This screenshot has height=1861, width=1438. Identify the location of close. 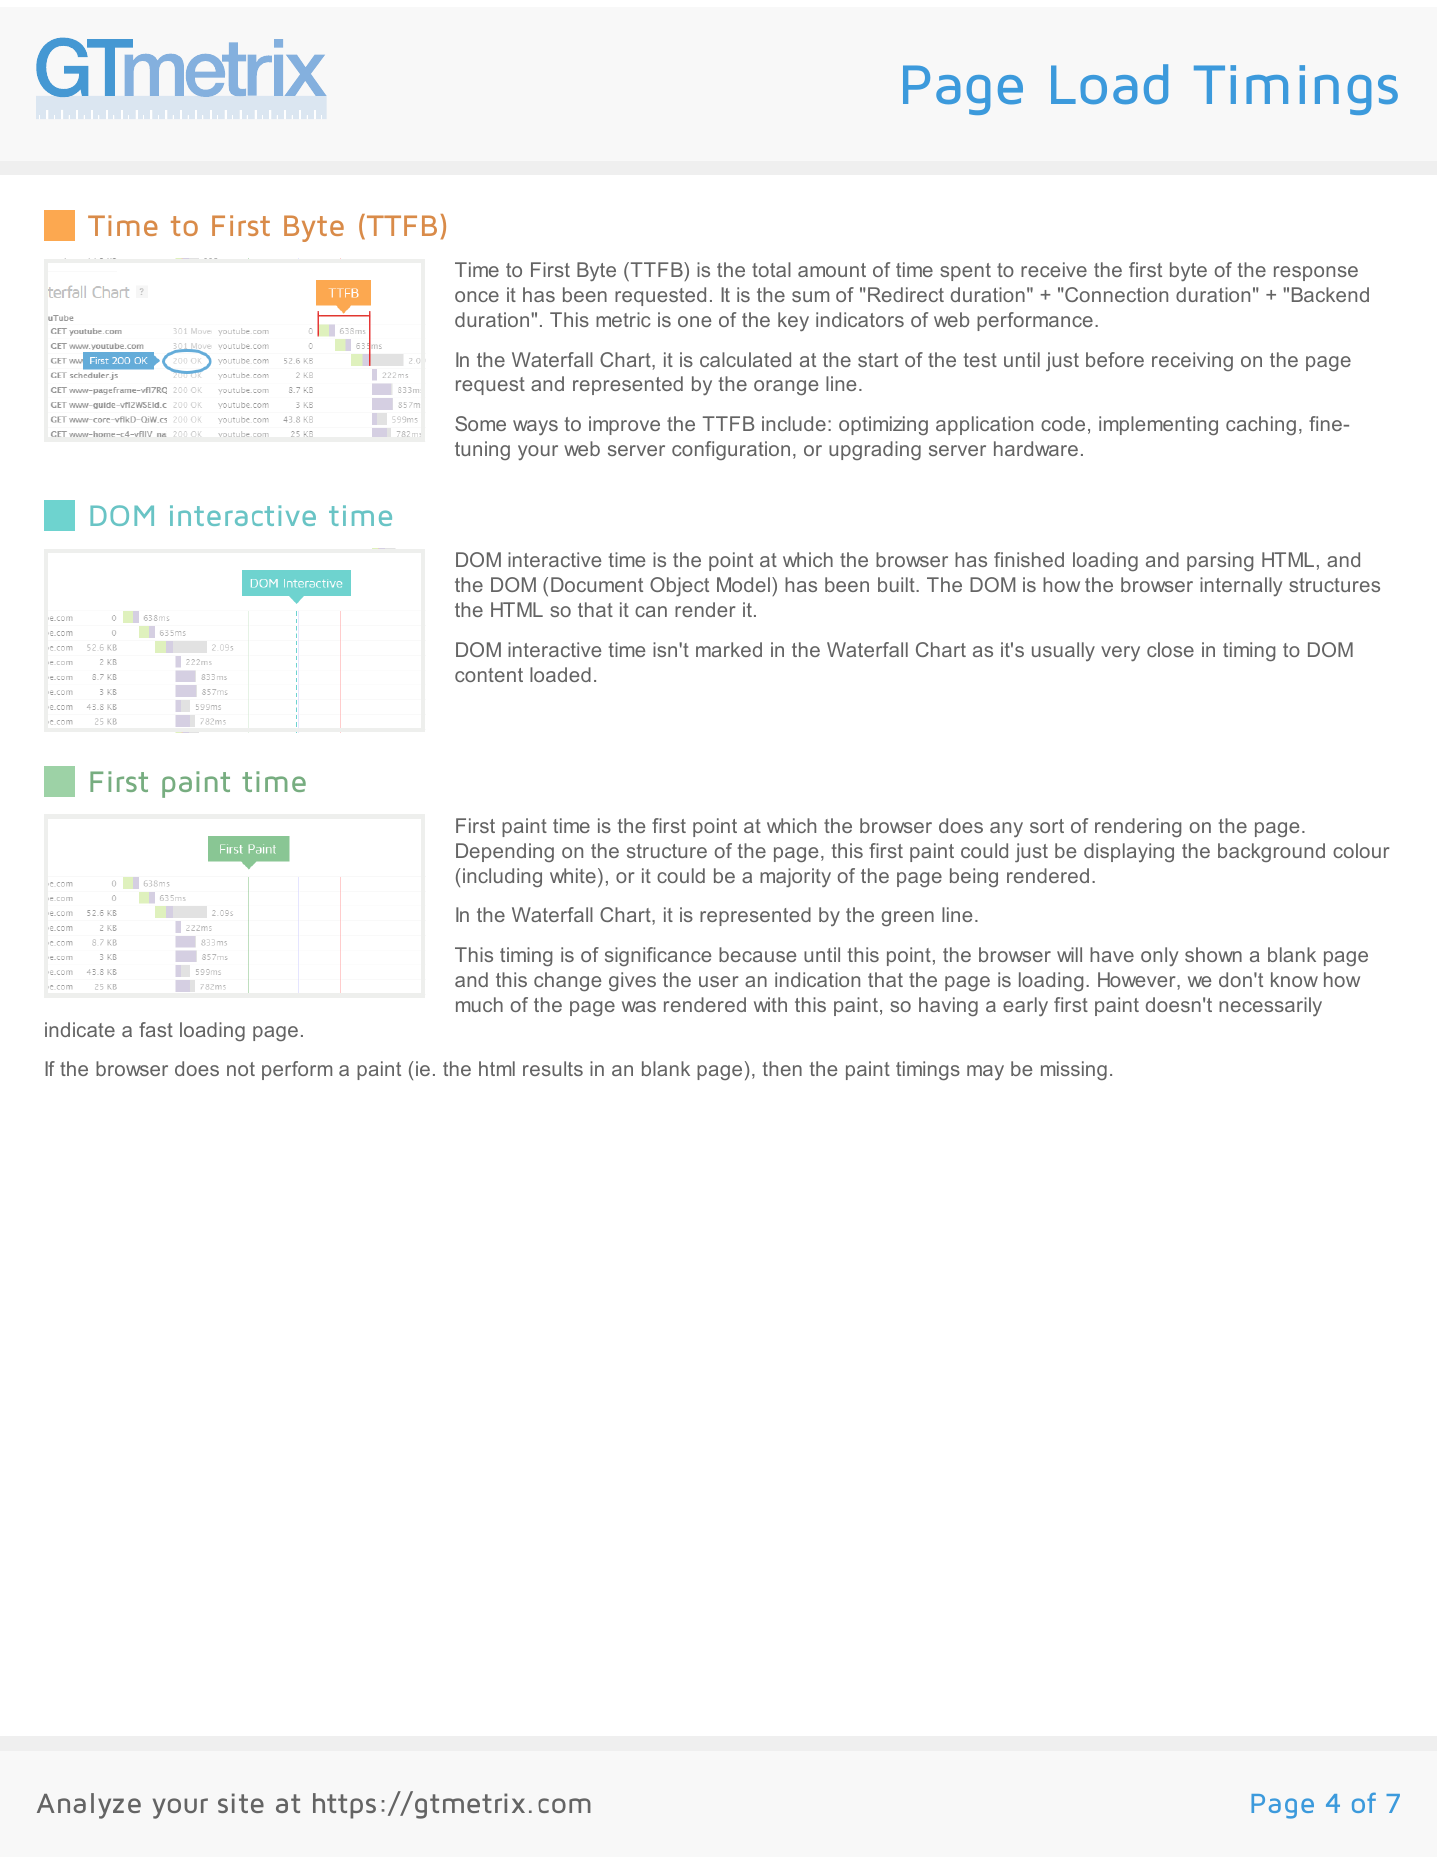
(1170, 649).
